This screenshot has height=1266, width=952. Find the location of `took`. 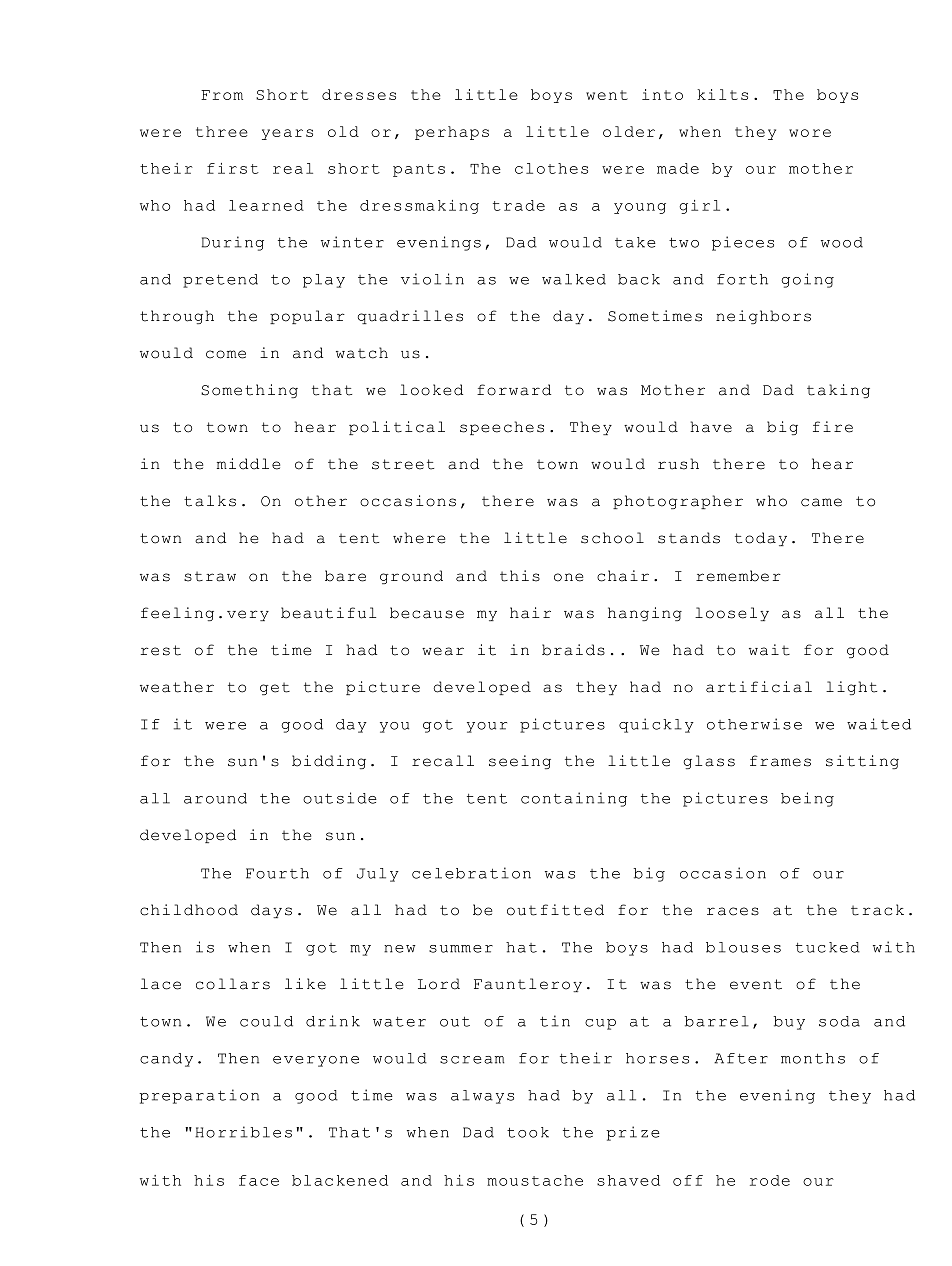

took is located at coordinates (528, 1132).
